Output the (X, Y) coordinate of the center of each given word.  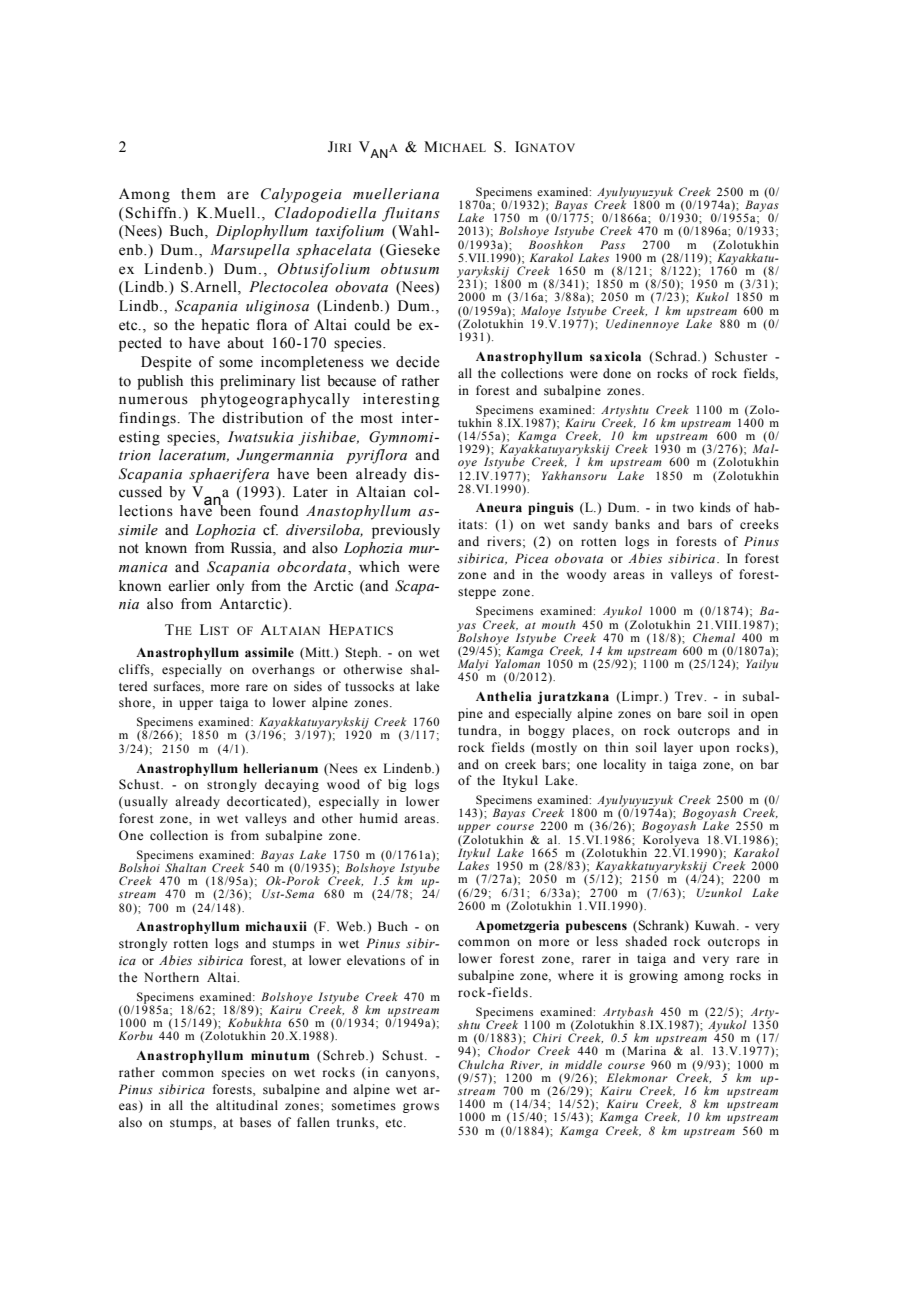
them (198, 194)
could (372, 325)
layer (678, 748)
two (683, 508)
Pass (612, 244)
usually (145, 802)
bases (255, 1122)
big (397, 785)
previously (406, 531)
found (279, 511)
